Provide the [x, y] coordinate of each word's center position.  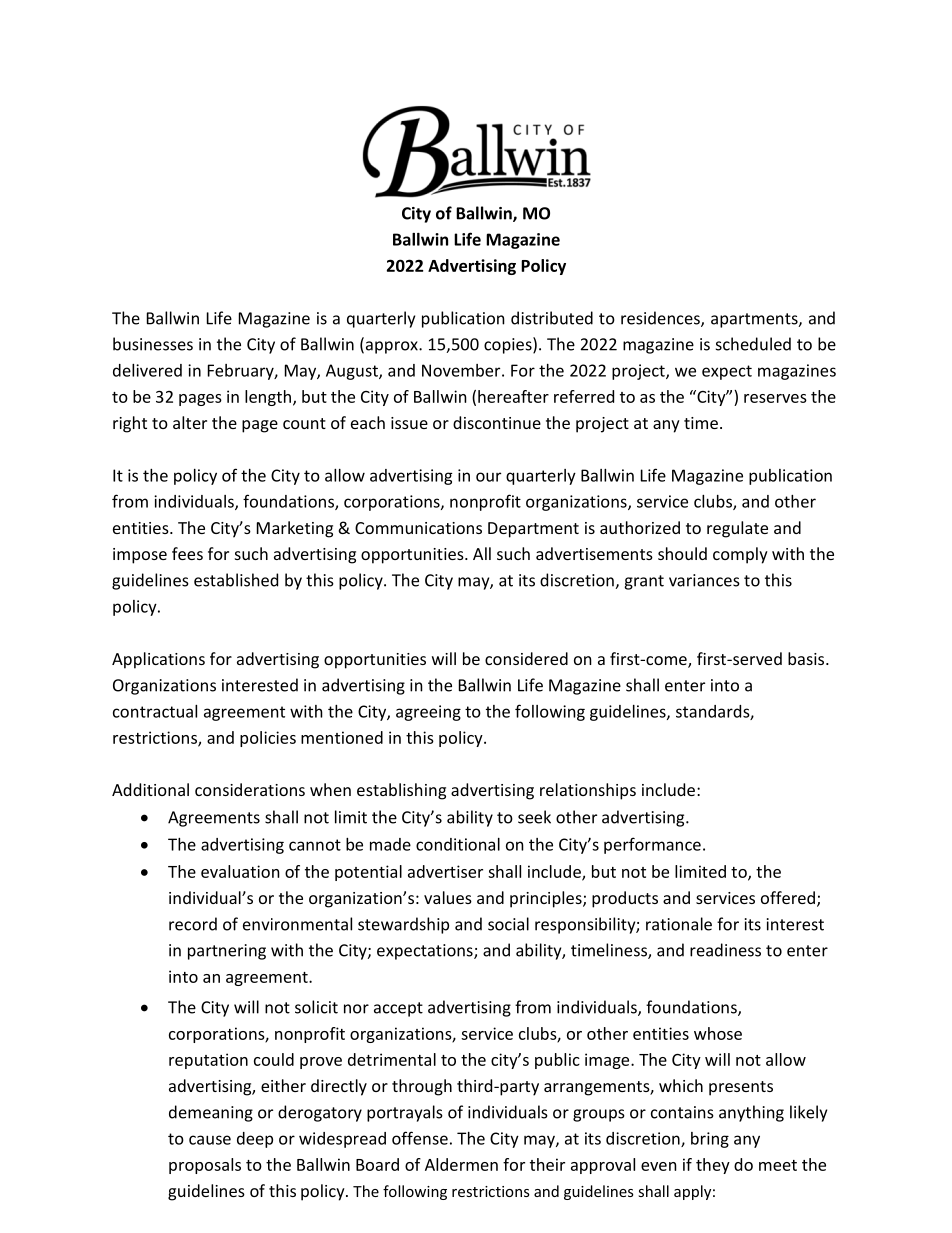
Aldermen [461, 1164]
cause [210, 1140]
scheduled [753, 344]
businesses [153, 344]
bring [710, 1140]
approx [391, 347]
